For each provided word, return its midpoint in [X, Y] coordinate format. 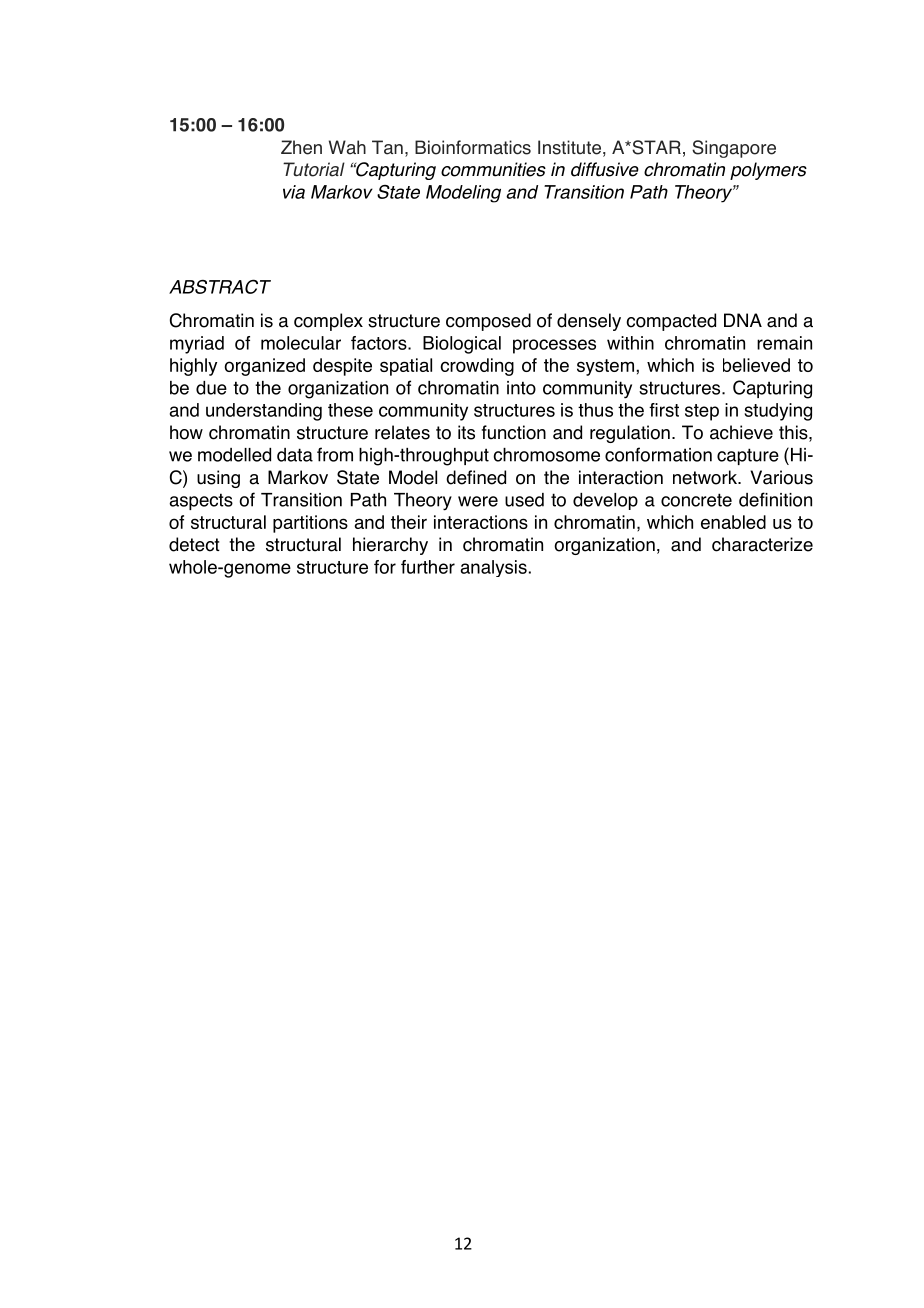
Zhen [301, 147]
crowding [477, 367]
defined [476, 477]
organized [264, 367]
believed [756, 365]
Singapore [734, 149]
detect [194, 544]
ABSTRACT [220, 286]
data [295, 455]
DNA [743, 320]
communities [493, 169]
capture [748, 456]
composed [488, 322]
